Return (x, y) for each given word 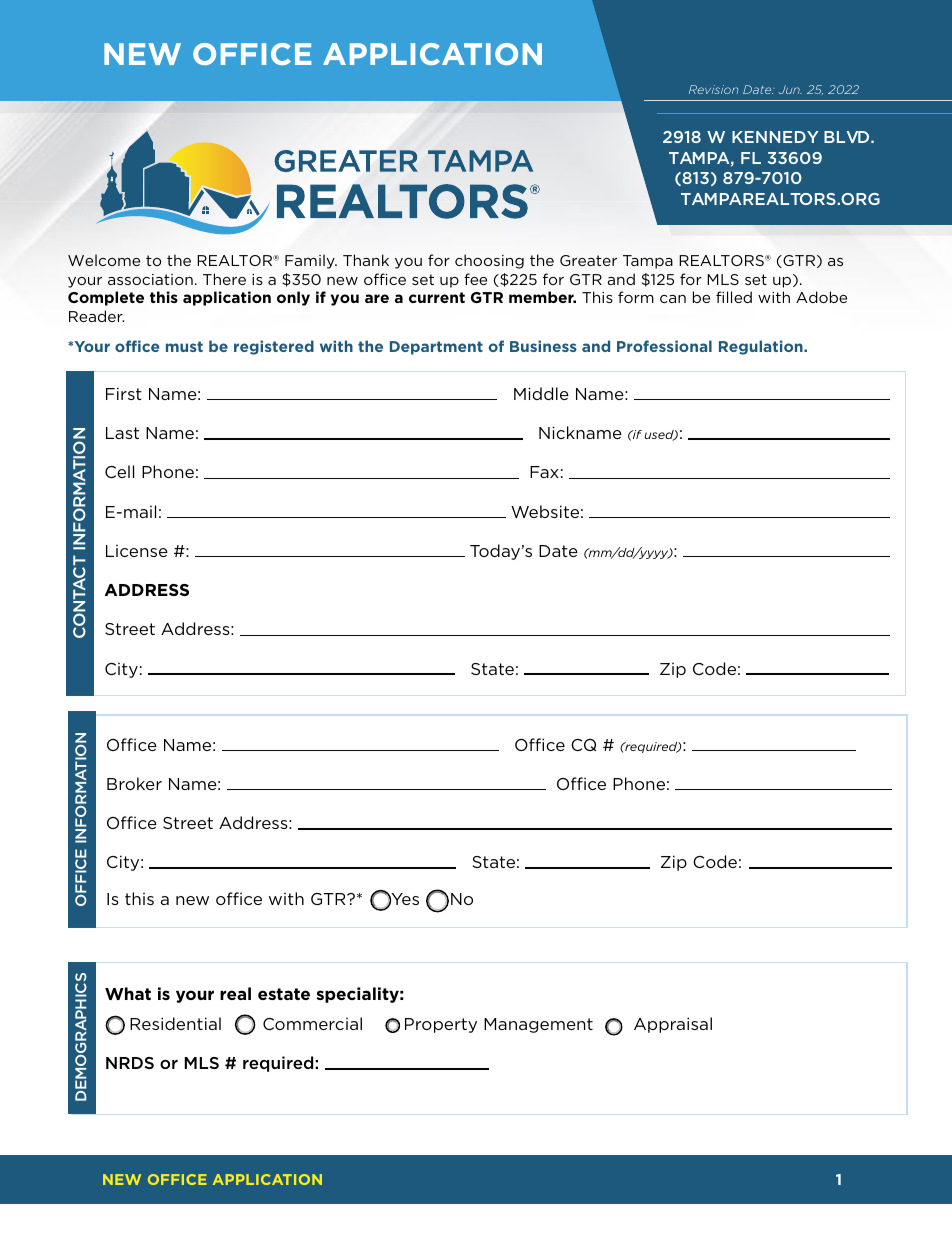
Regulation (762, 347)
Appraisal (673, 1025)
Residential (175, 1023)
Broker (134, 783)
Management (538, 1025)
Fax (544, 472)
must (184, 346)
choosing (489, 261)
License (137, 551)
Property (441, 1025)
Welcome (104, 260)
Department (436, 348)
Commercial (312, 1023)
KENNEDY (775, 137)
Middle (541, 393)
